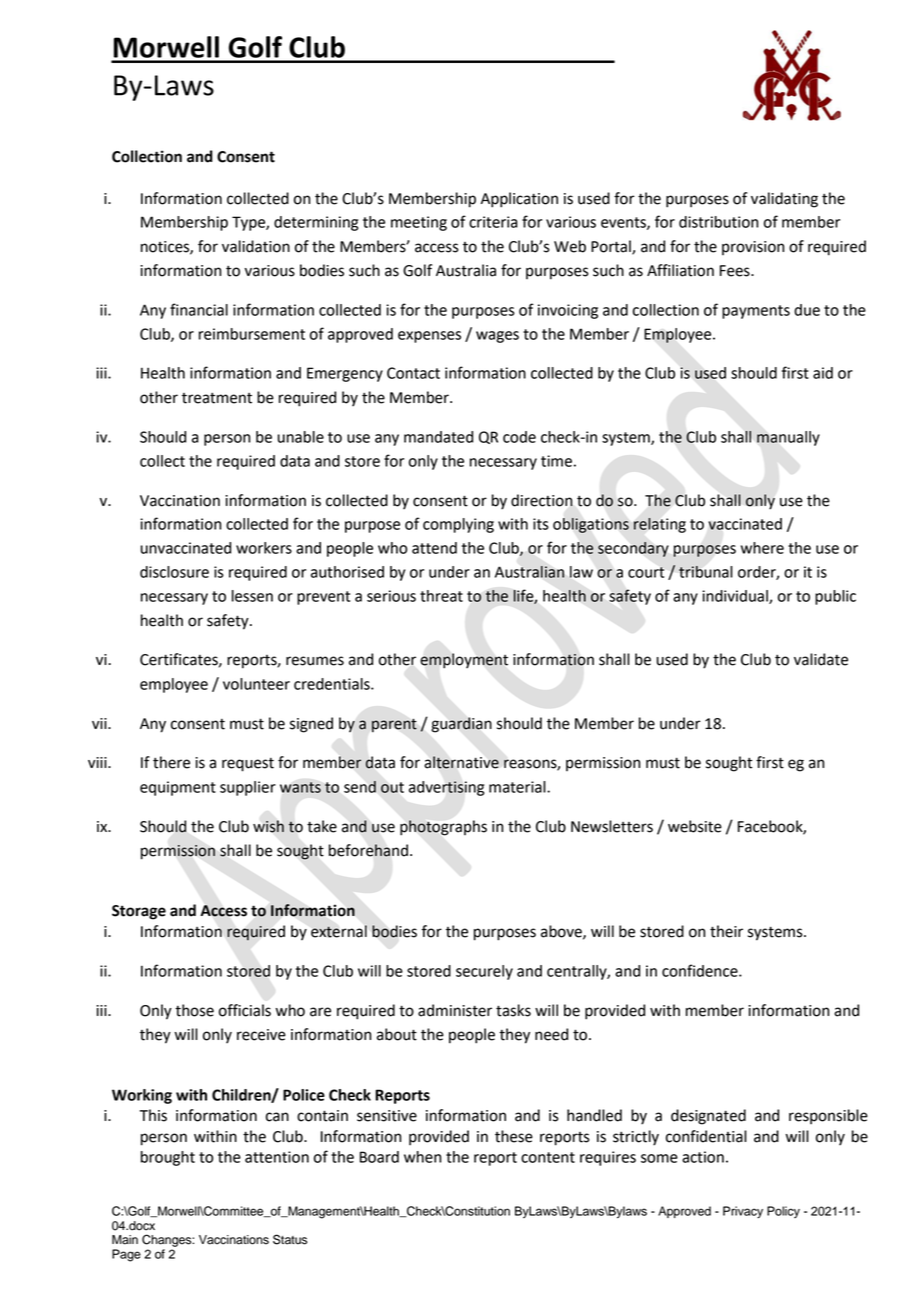 This screenshot has width=924, height=1307. Describe the element at coordinates (125, 1240) in the screenshot. I see `Main` at that location.
